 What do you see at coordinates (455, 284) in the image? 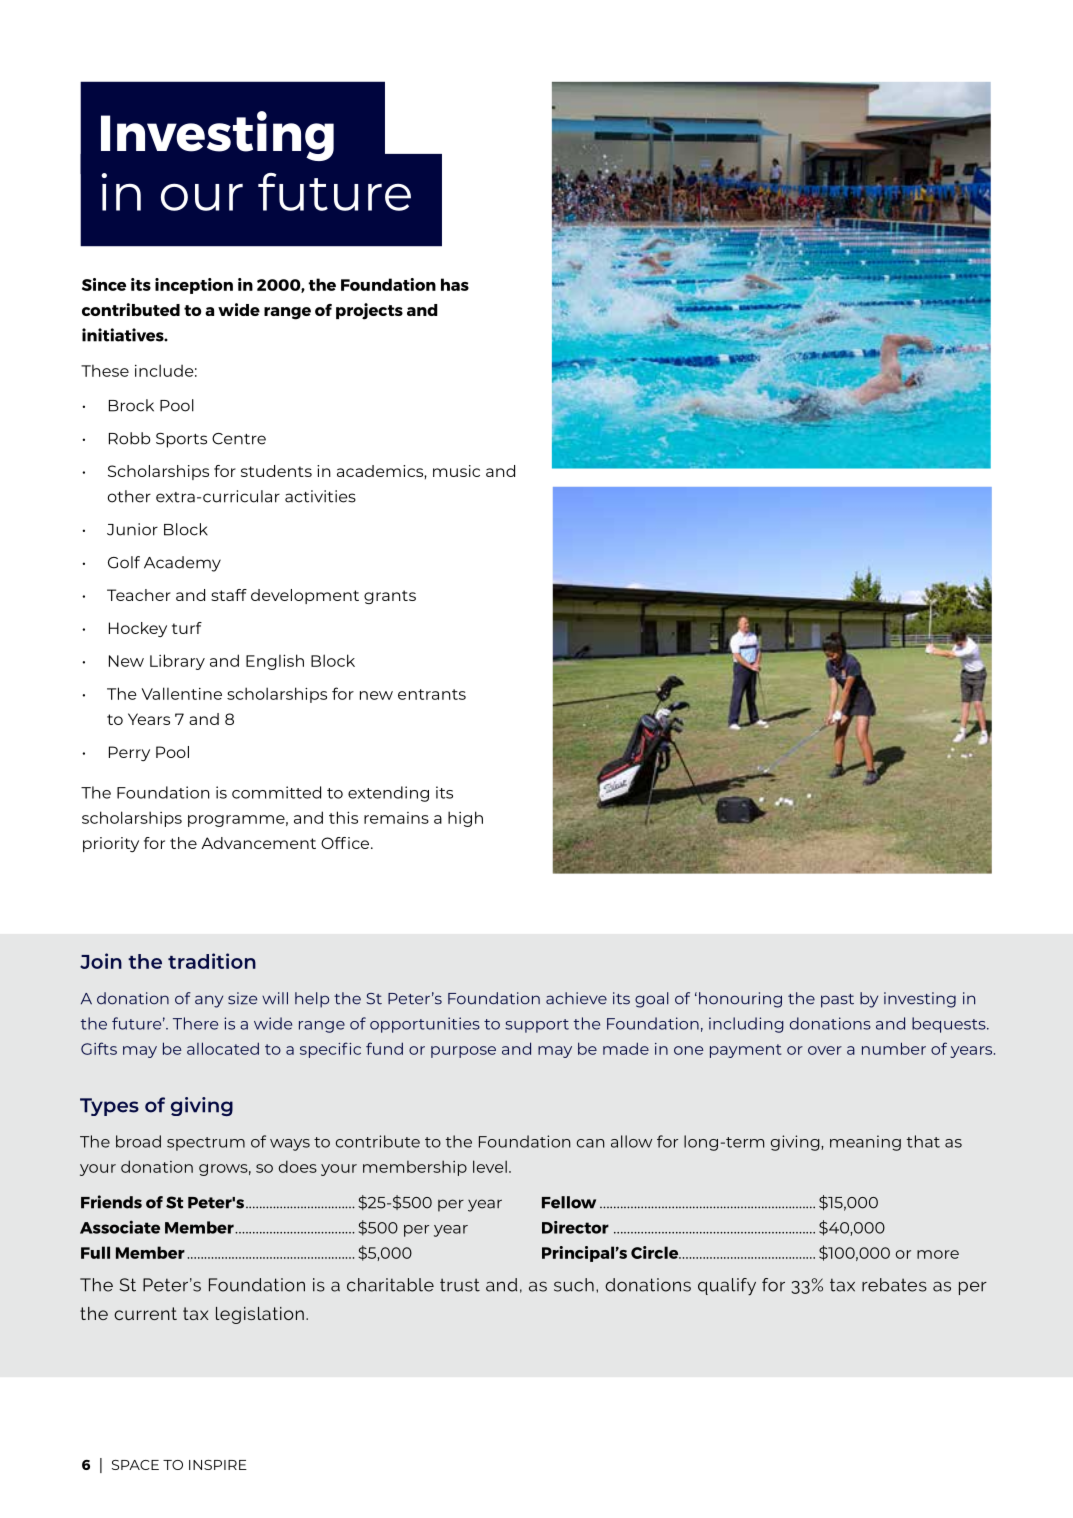
I see `has` at bounding box center [455, 284].
